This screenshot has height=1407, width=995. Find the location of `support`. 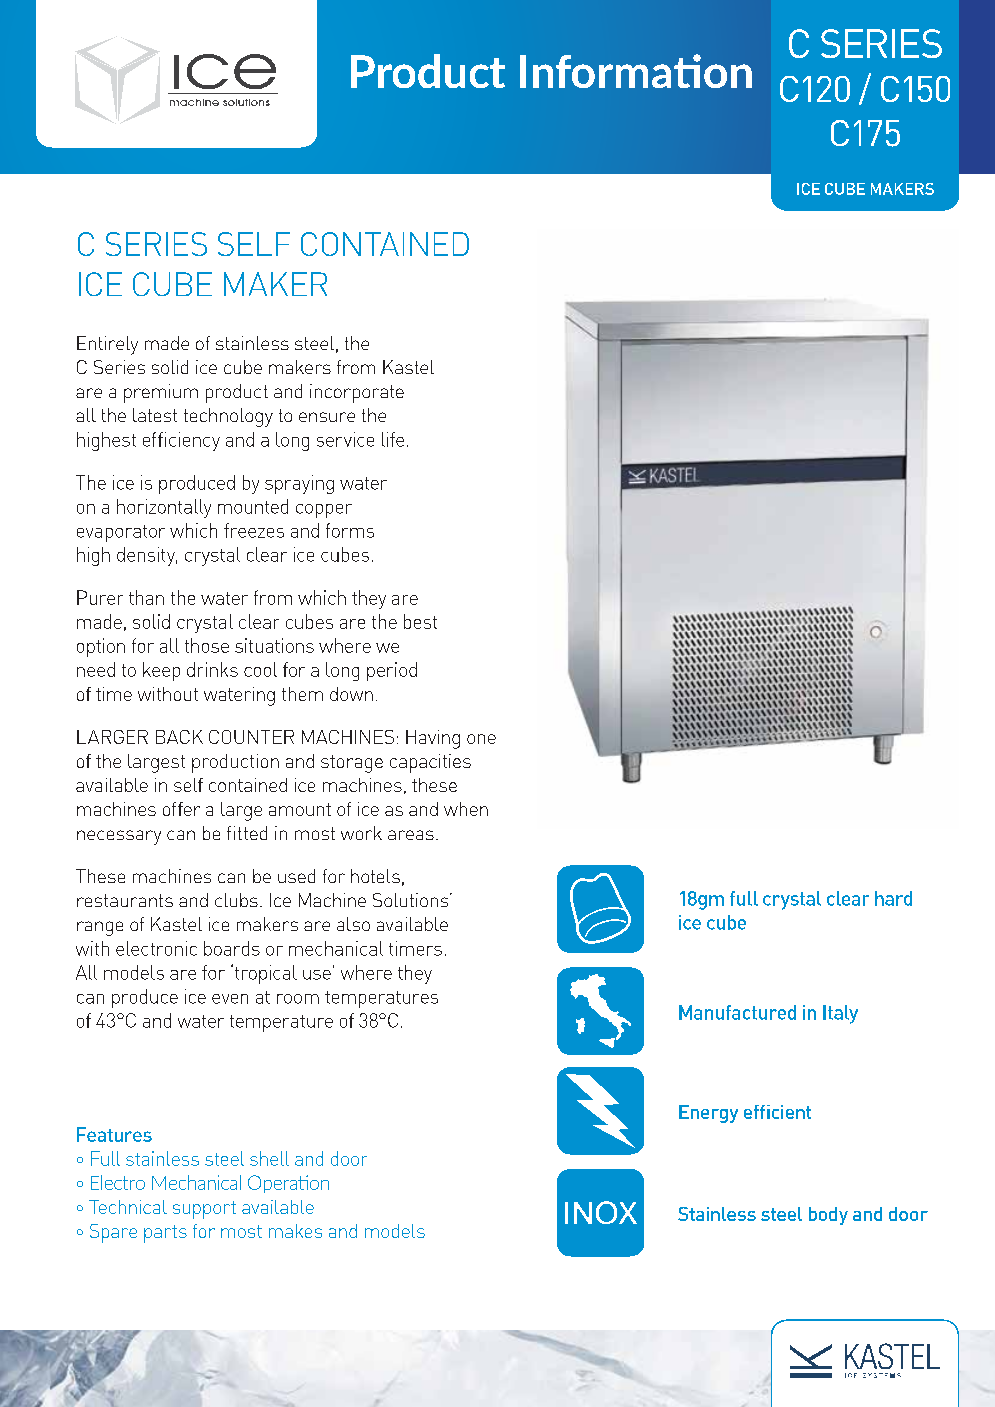

support is located at coordinates (204, 1210).
